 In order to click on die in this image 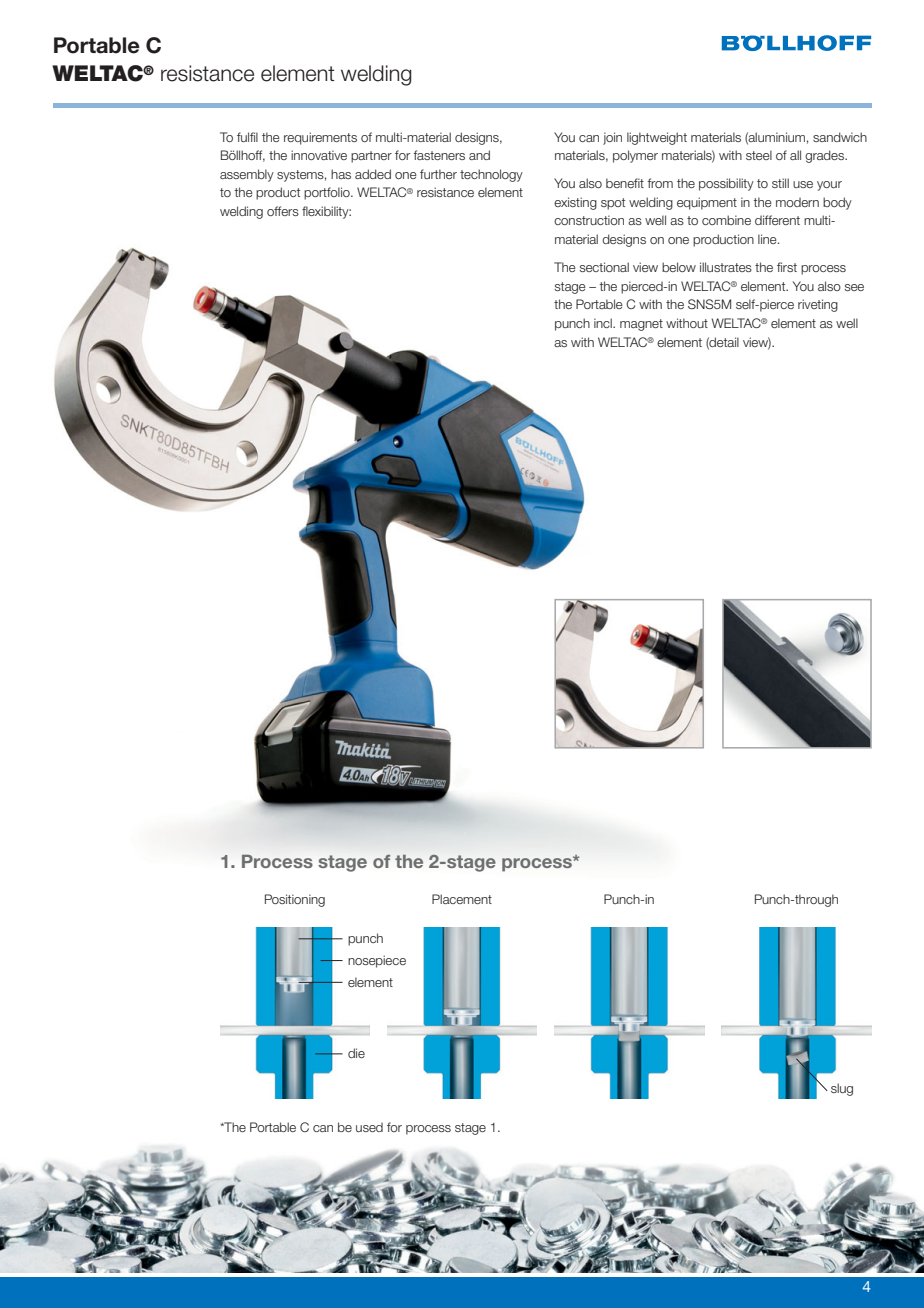, I will do `click(356, 1053)`.
